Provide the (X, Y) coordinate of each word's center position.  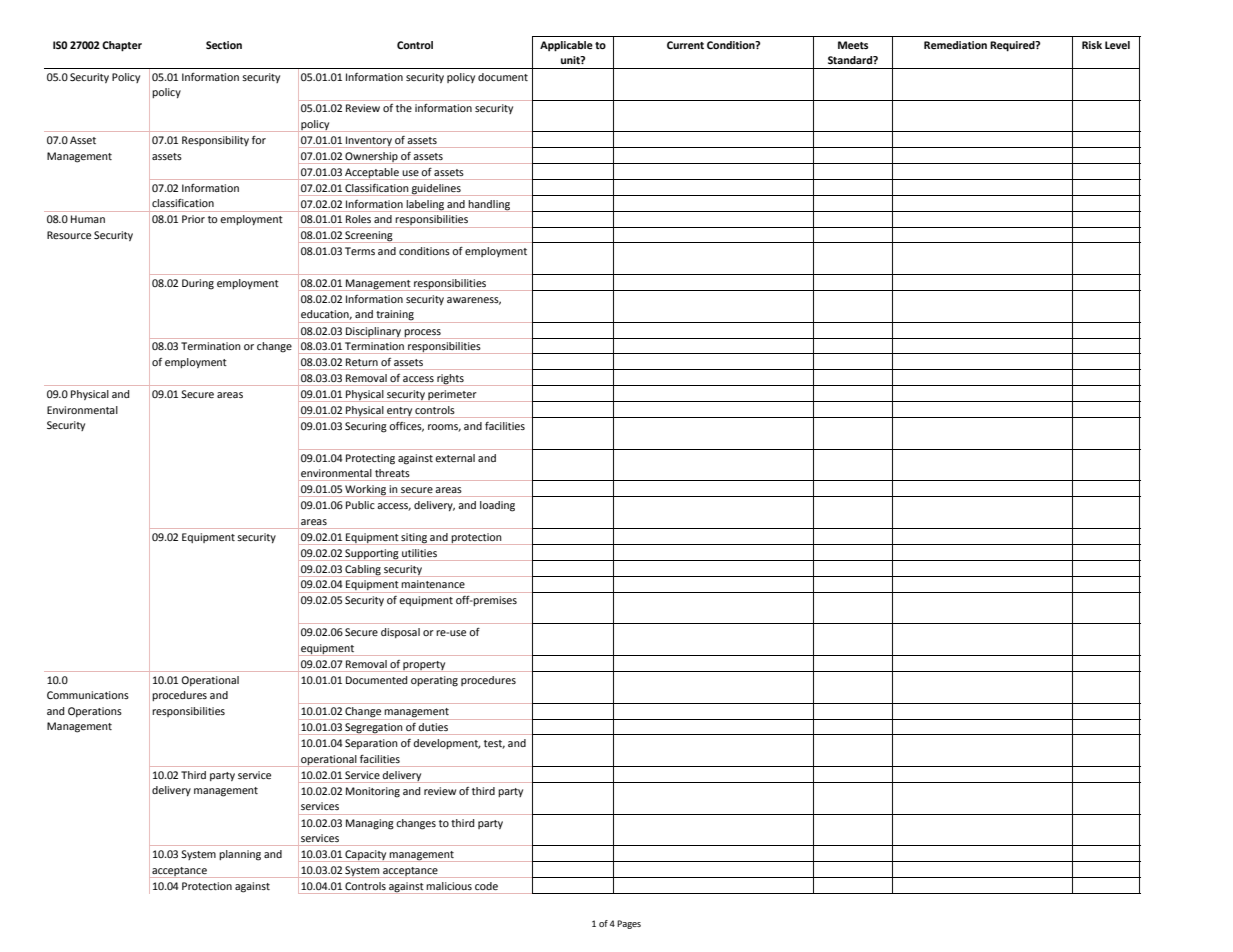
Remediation (955, 45)
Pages (629, 924)
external (455, 458)
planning (240, 855)
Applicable (566, 46)
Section (224, 45)
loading (497, 506)
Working (366, 491)
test (494, 744)
